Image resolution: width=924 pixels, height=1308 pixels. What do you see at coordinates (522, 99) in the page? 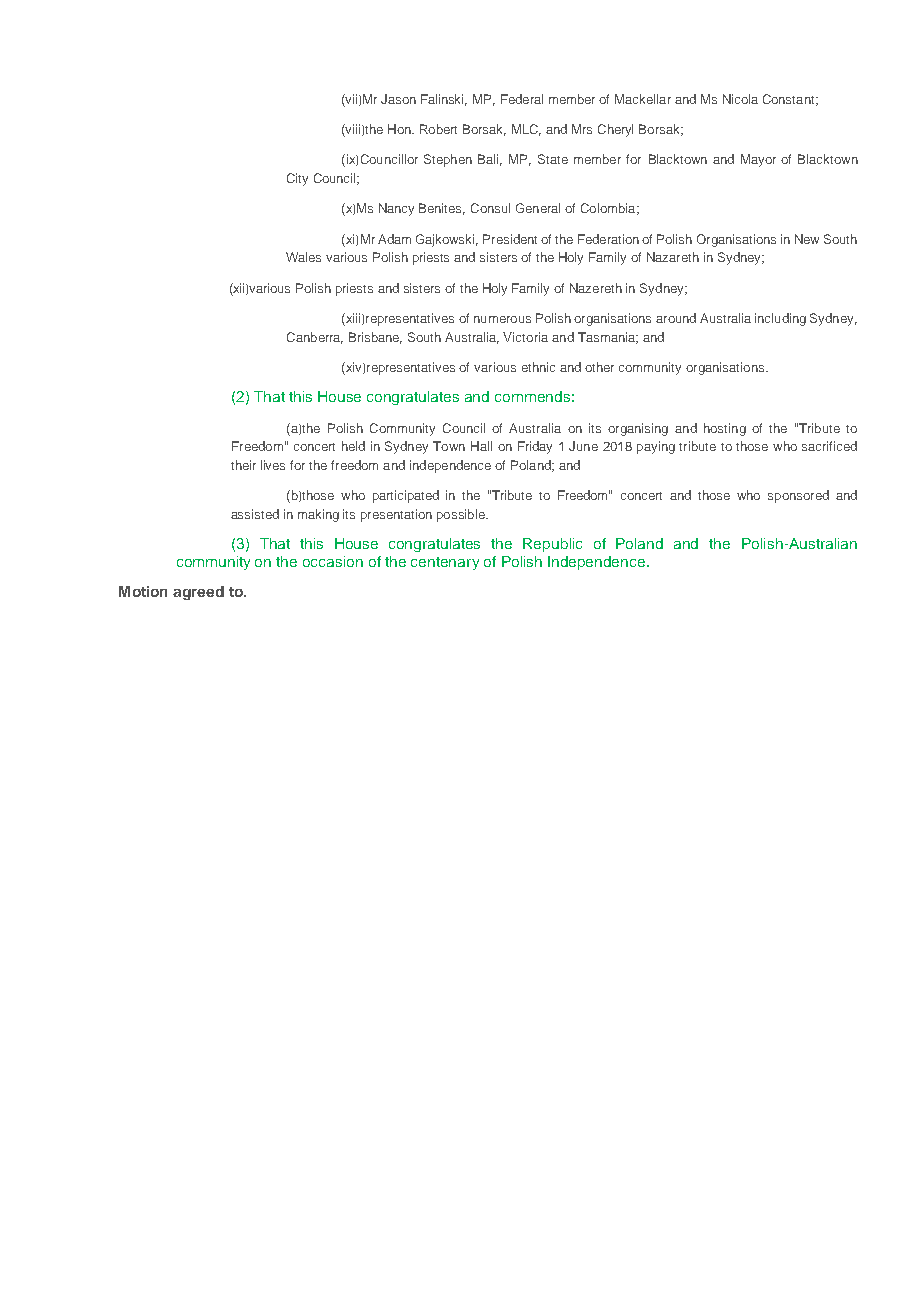
I see `Federal` at bounding box center [522, 99].
